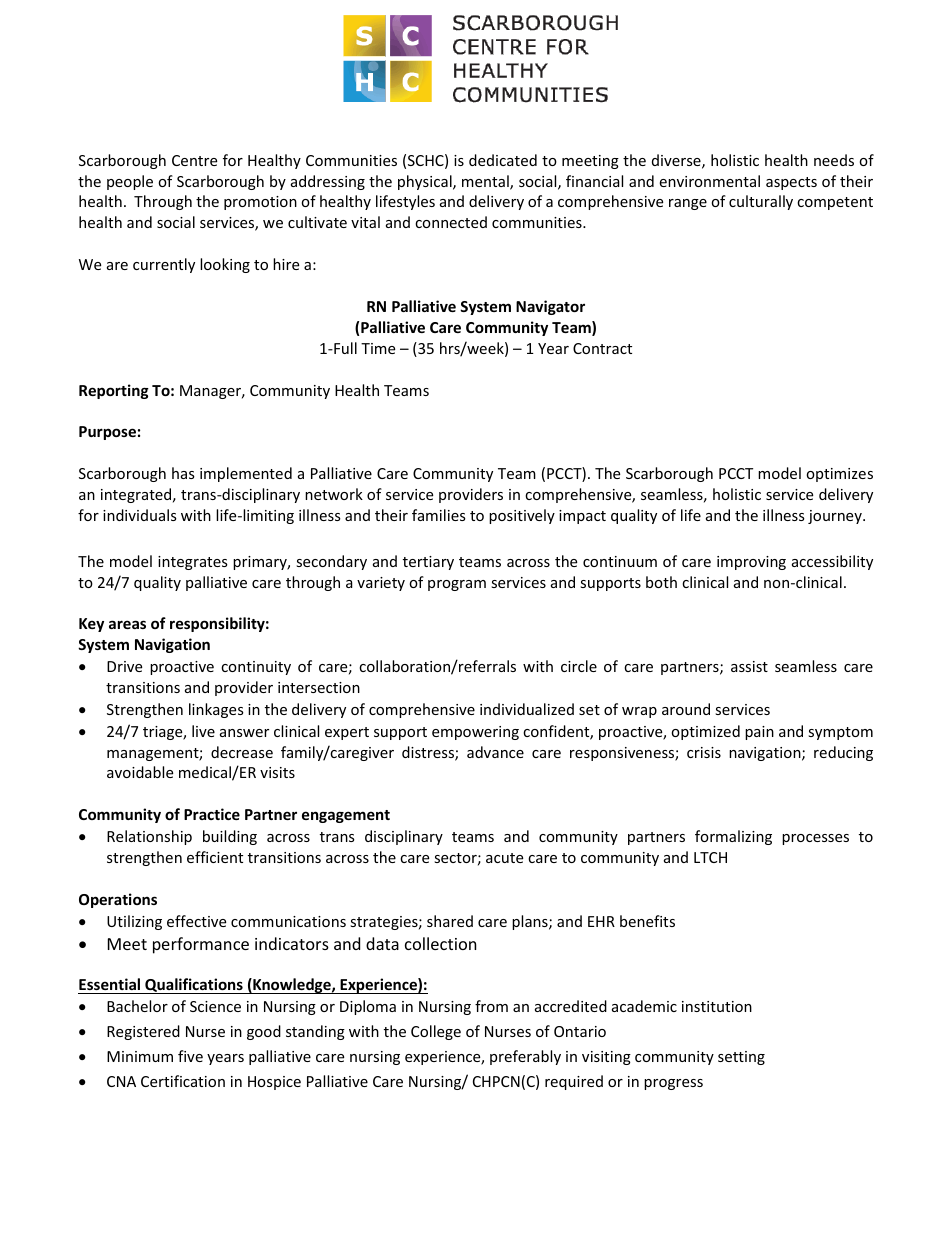 The width and height of the screenshot is (952, 1233). What do you see at coordinates (749, 666) in the screenshot?
I see `assist` at bounding box center [749, 666].
